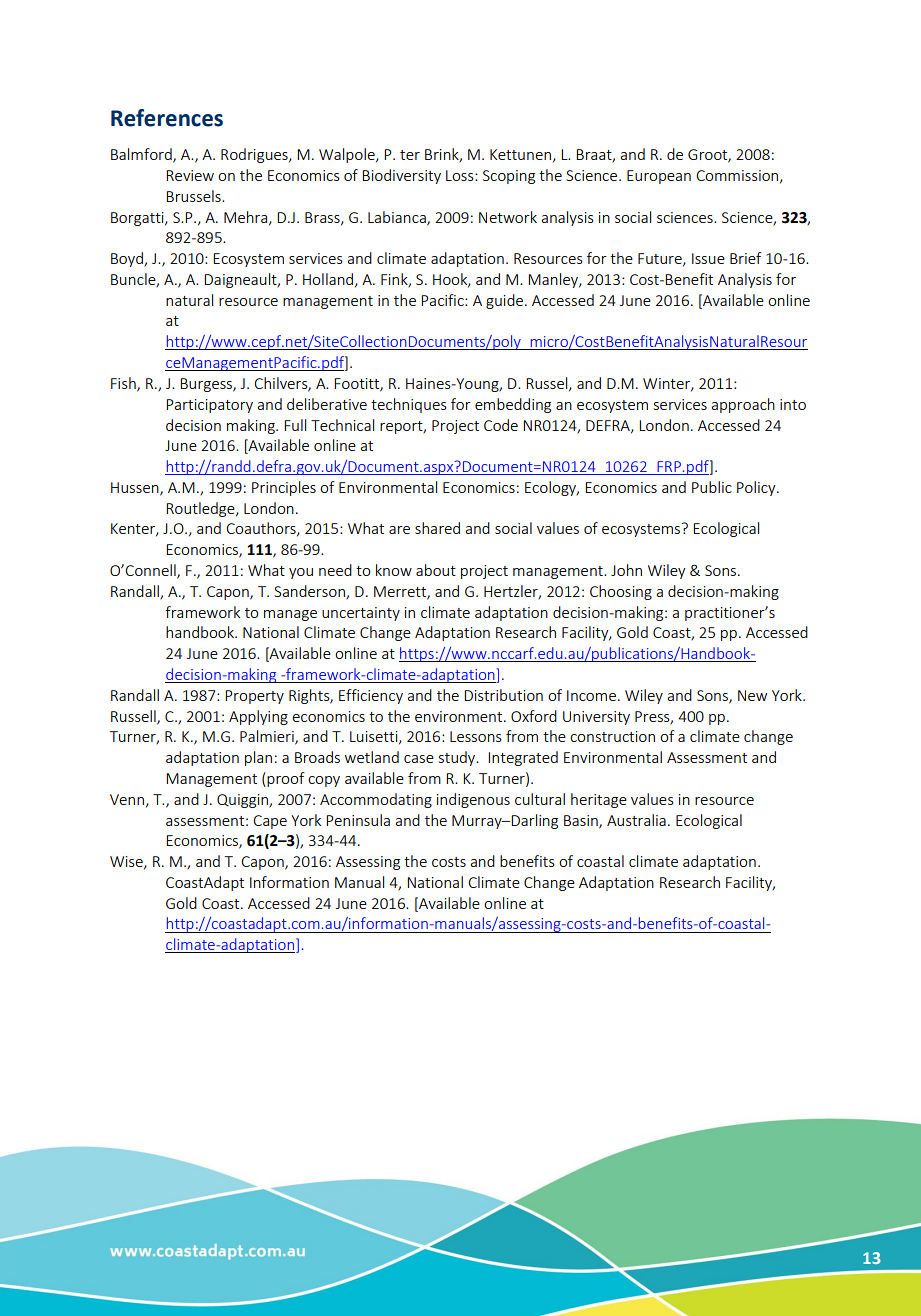 Image resolution: width=921 pixels, height=1316 pixels. What do you see at coordinates (626, 570) in the screenshot?
I see `John` at bounding box center [626, 570].
